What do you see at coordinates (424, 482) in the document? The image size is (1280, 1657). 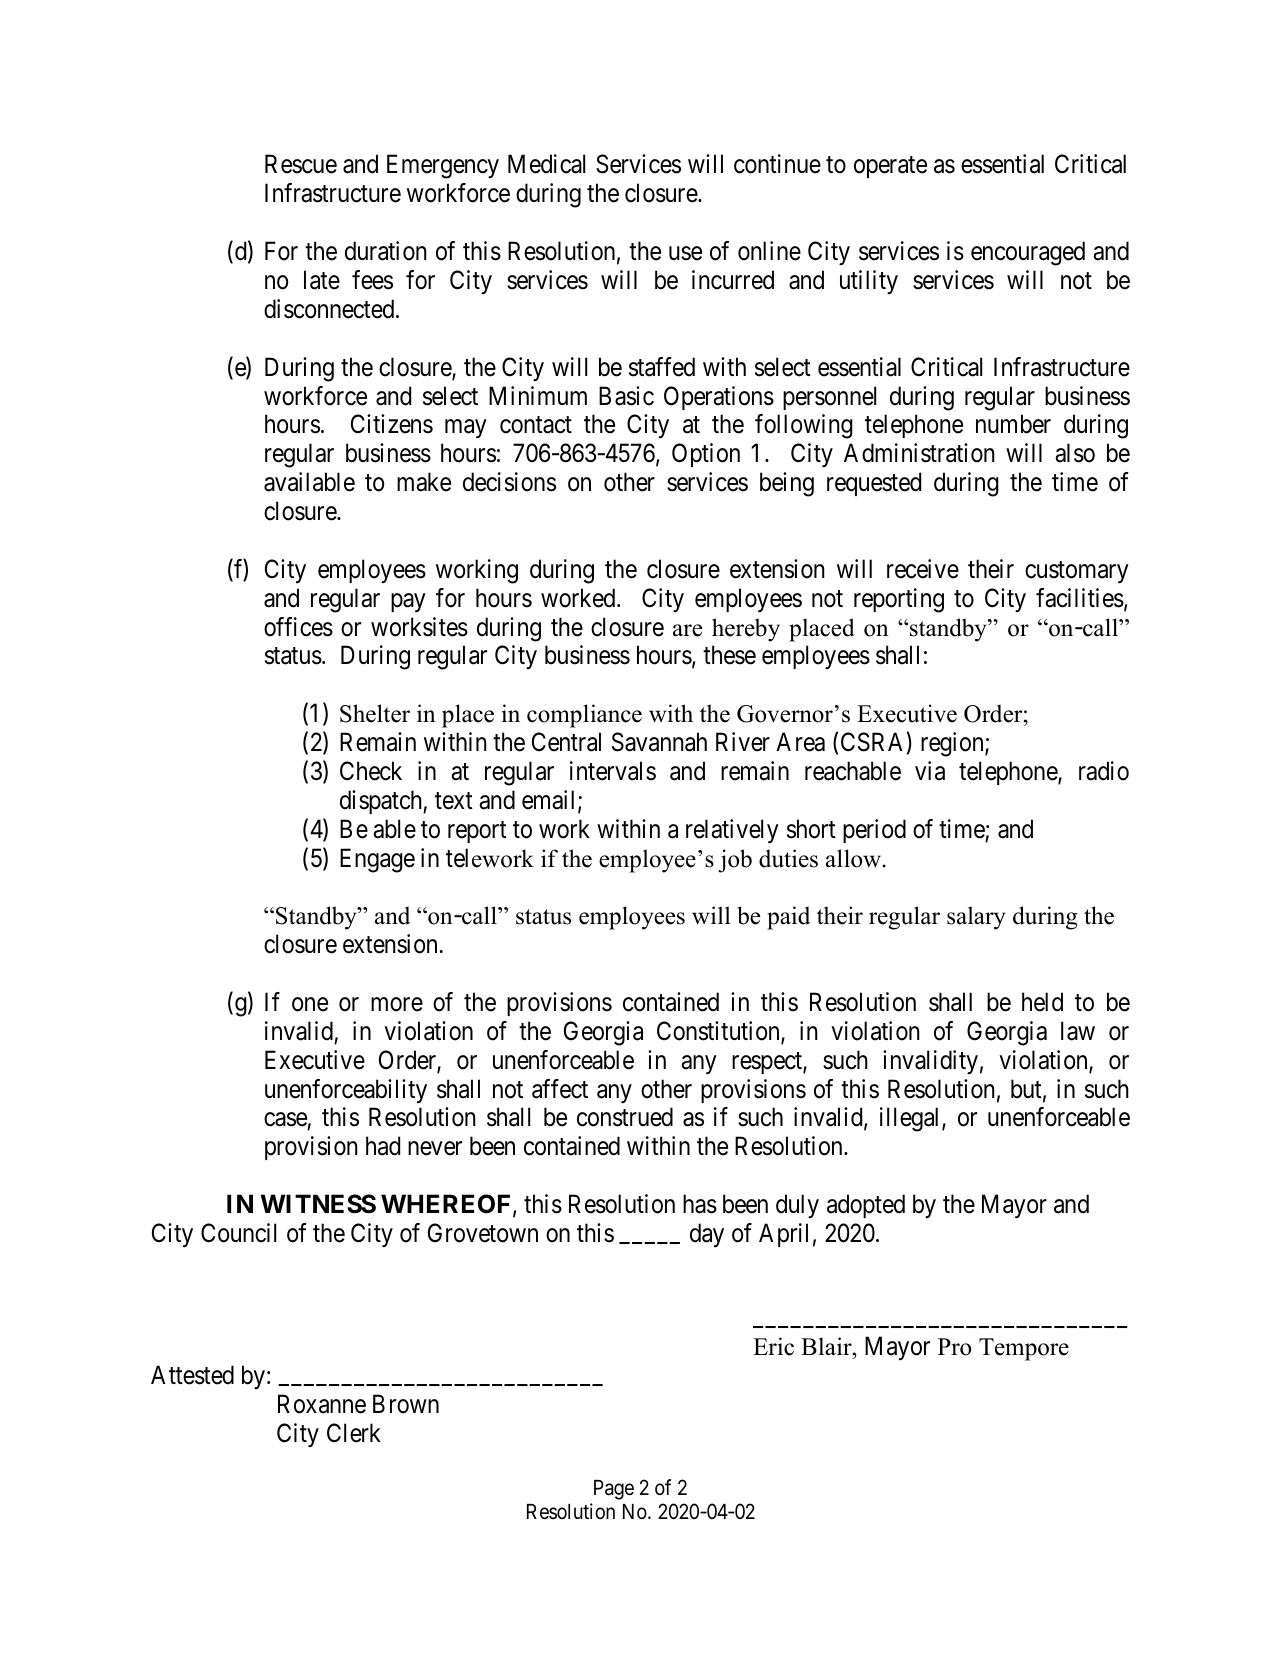 I see `make` at bounding box center [424, 482].
